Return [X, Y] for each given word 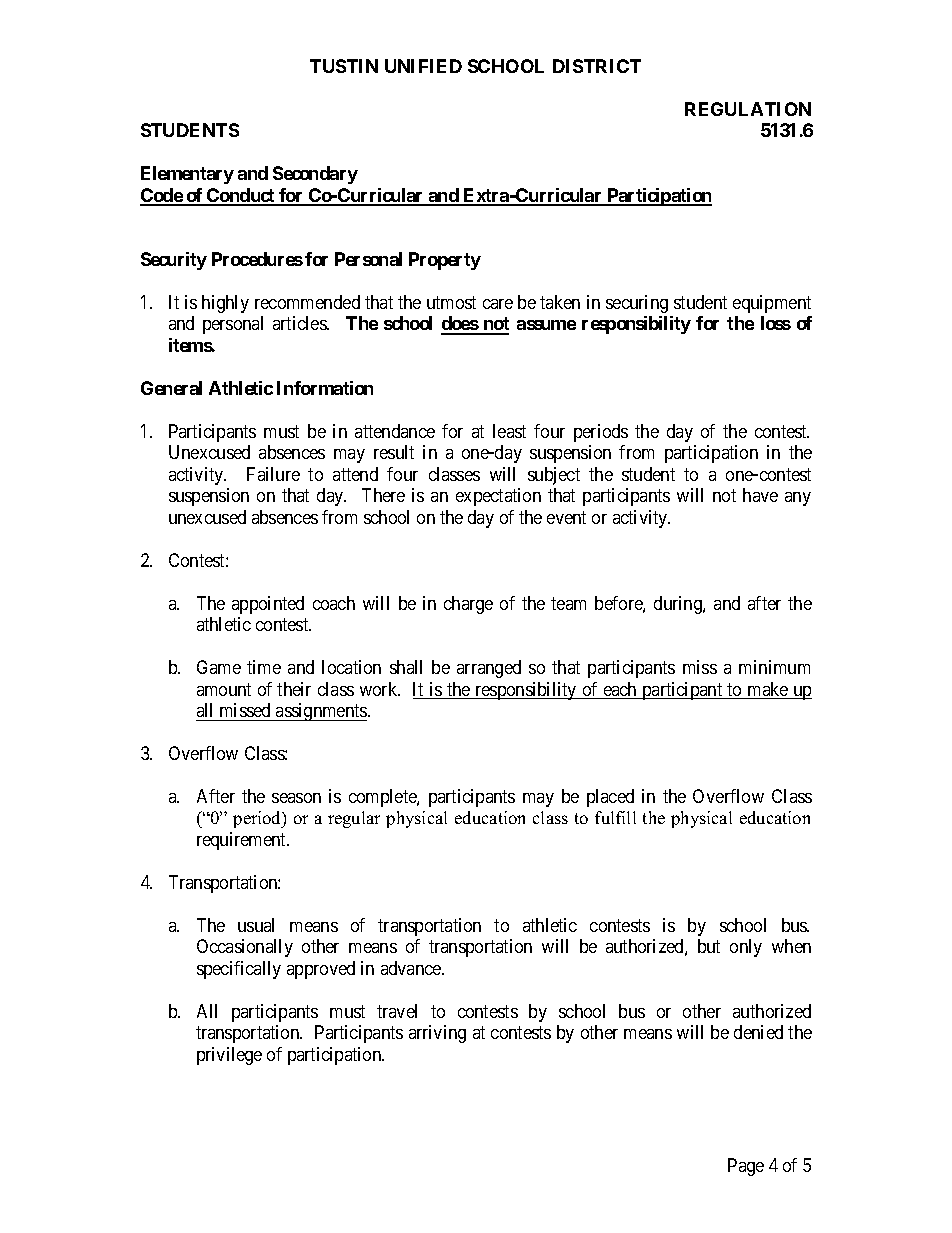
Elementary [187, 175]
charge [468, 605]
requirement [242, 841]
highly [225, 304]
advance [412, 968]
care [498, 304]
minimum [774, 667]
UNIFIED [423, 66]
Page [746, 1167]
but [709, 946]
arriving [437, 1034]
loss [776, 323]
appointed [268, 605]
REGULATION [748, 109]
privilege [229, 1056]
